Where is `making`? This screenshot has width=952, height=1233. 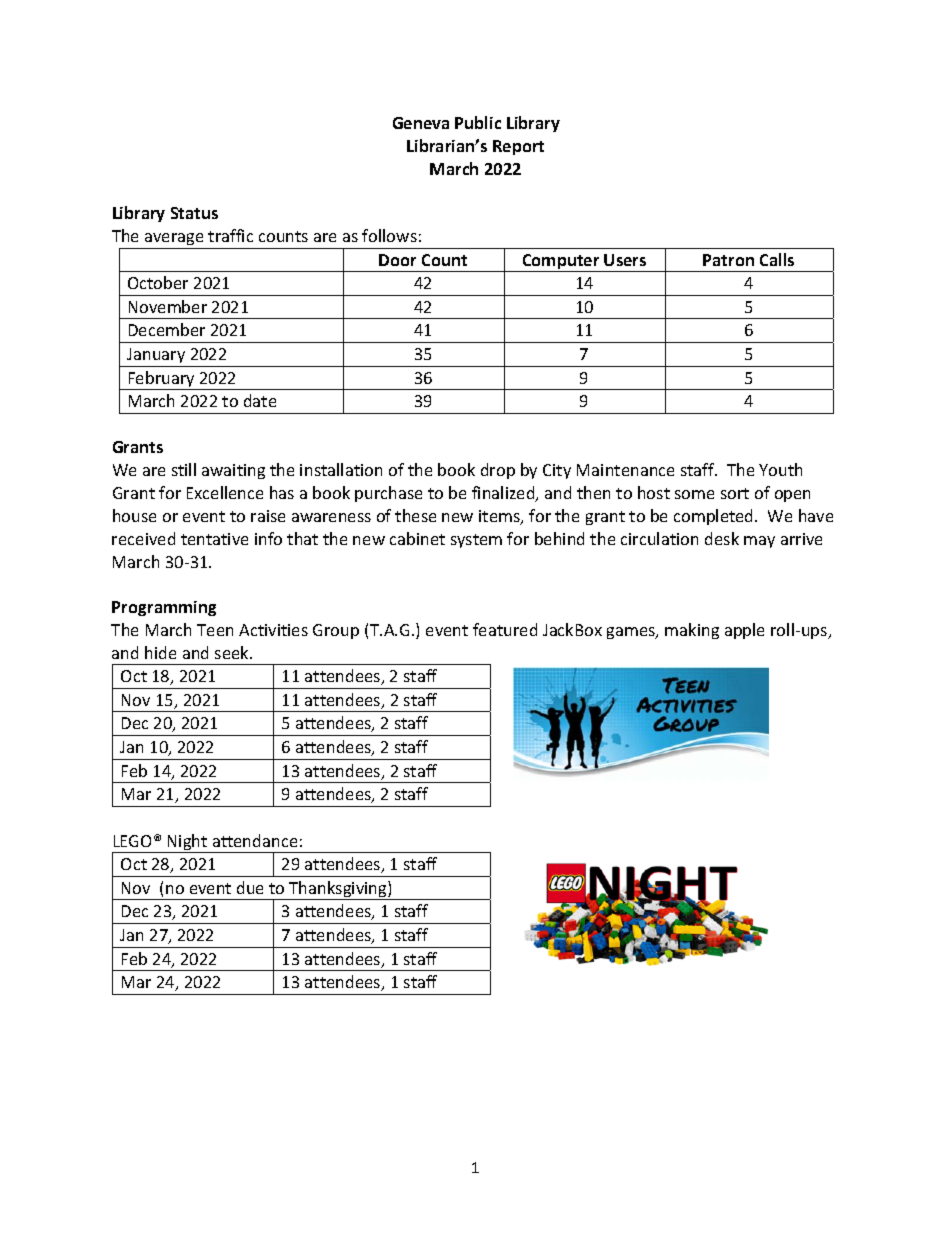 making is located at coordinates (692, 631).
